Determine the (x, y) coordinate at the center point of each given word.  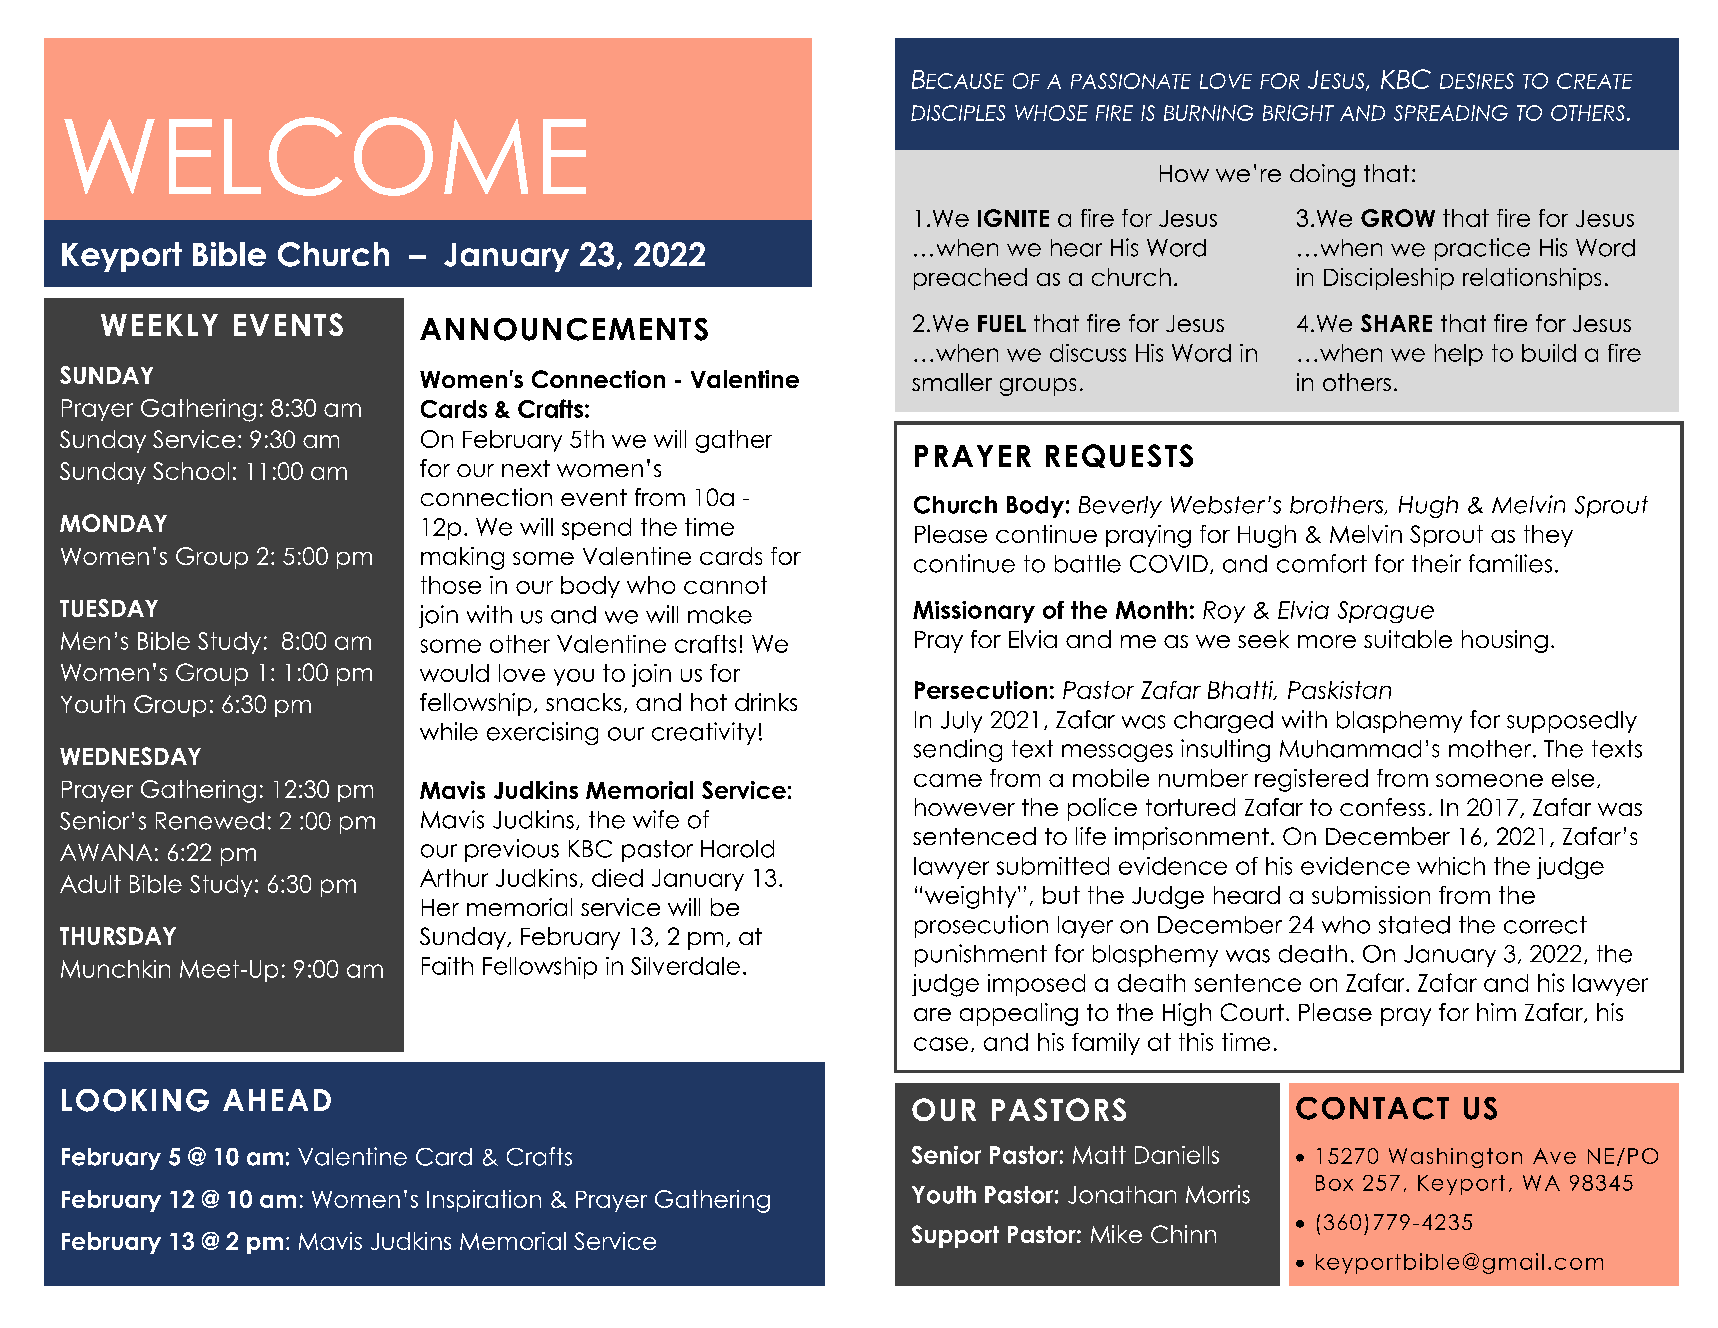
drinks (766, 702)
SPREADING (1451, 113)
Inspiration (484, 1201)
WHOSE (1051, 113)
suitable (1408, 639)
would (454, 673)
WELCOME (325, 156)
